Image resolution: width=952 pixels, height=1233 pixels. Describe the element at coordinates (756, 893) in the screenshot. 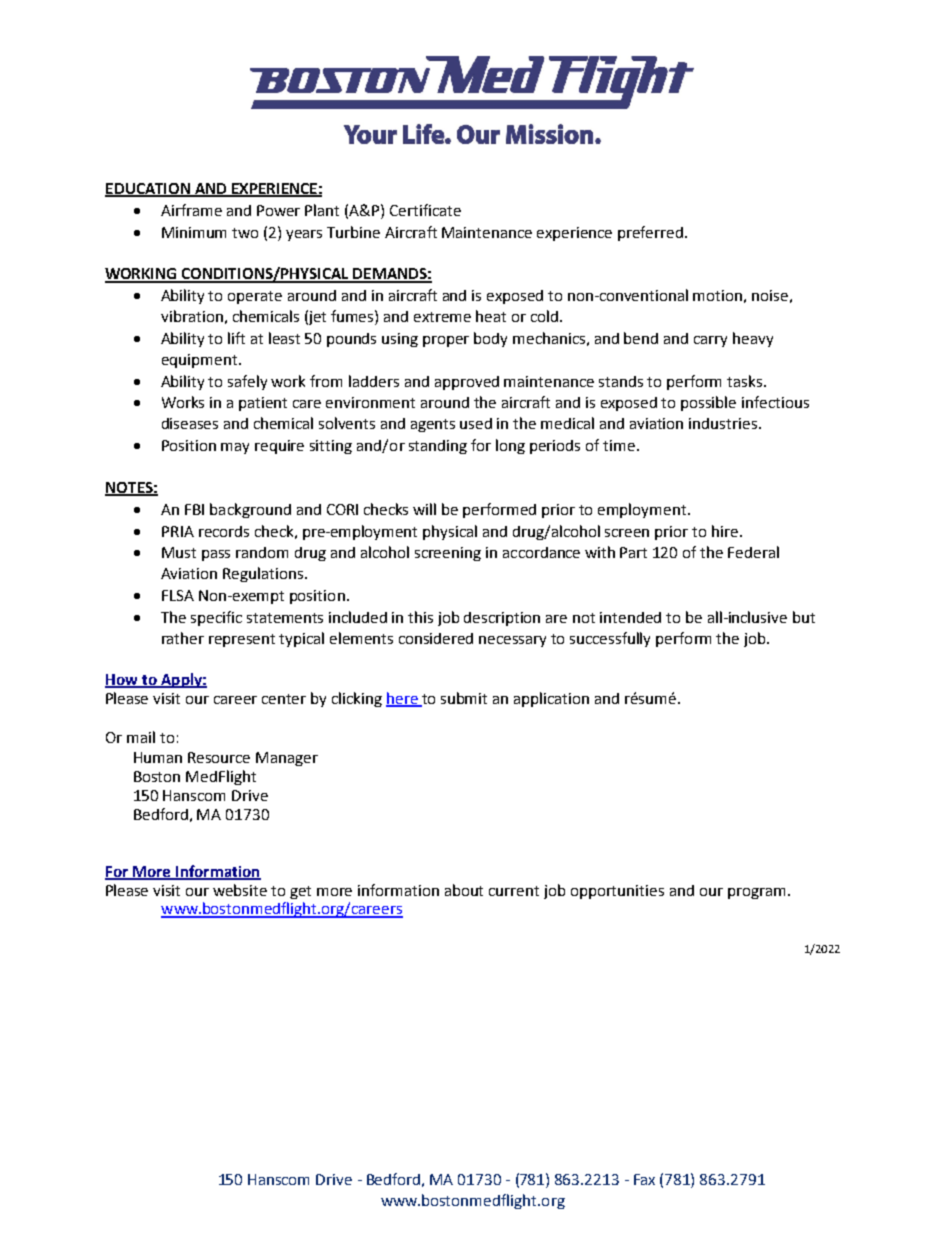

I see `program` at that location.
